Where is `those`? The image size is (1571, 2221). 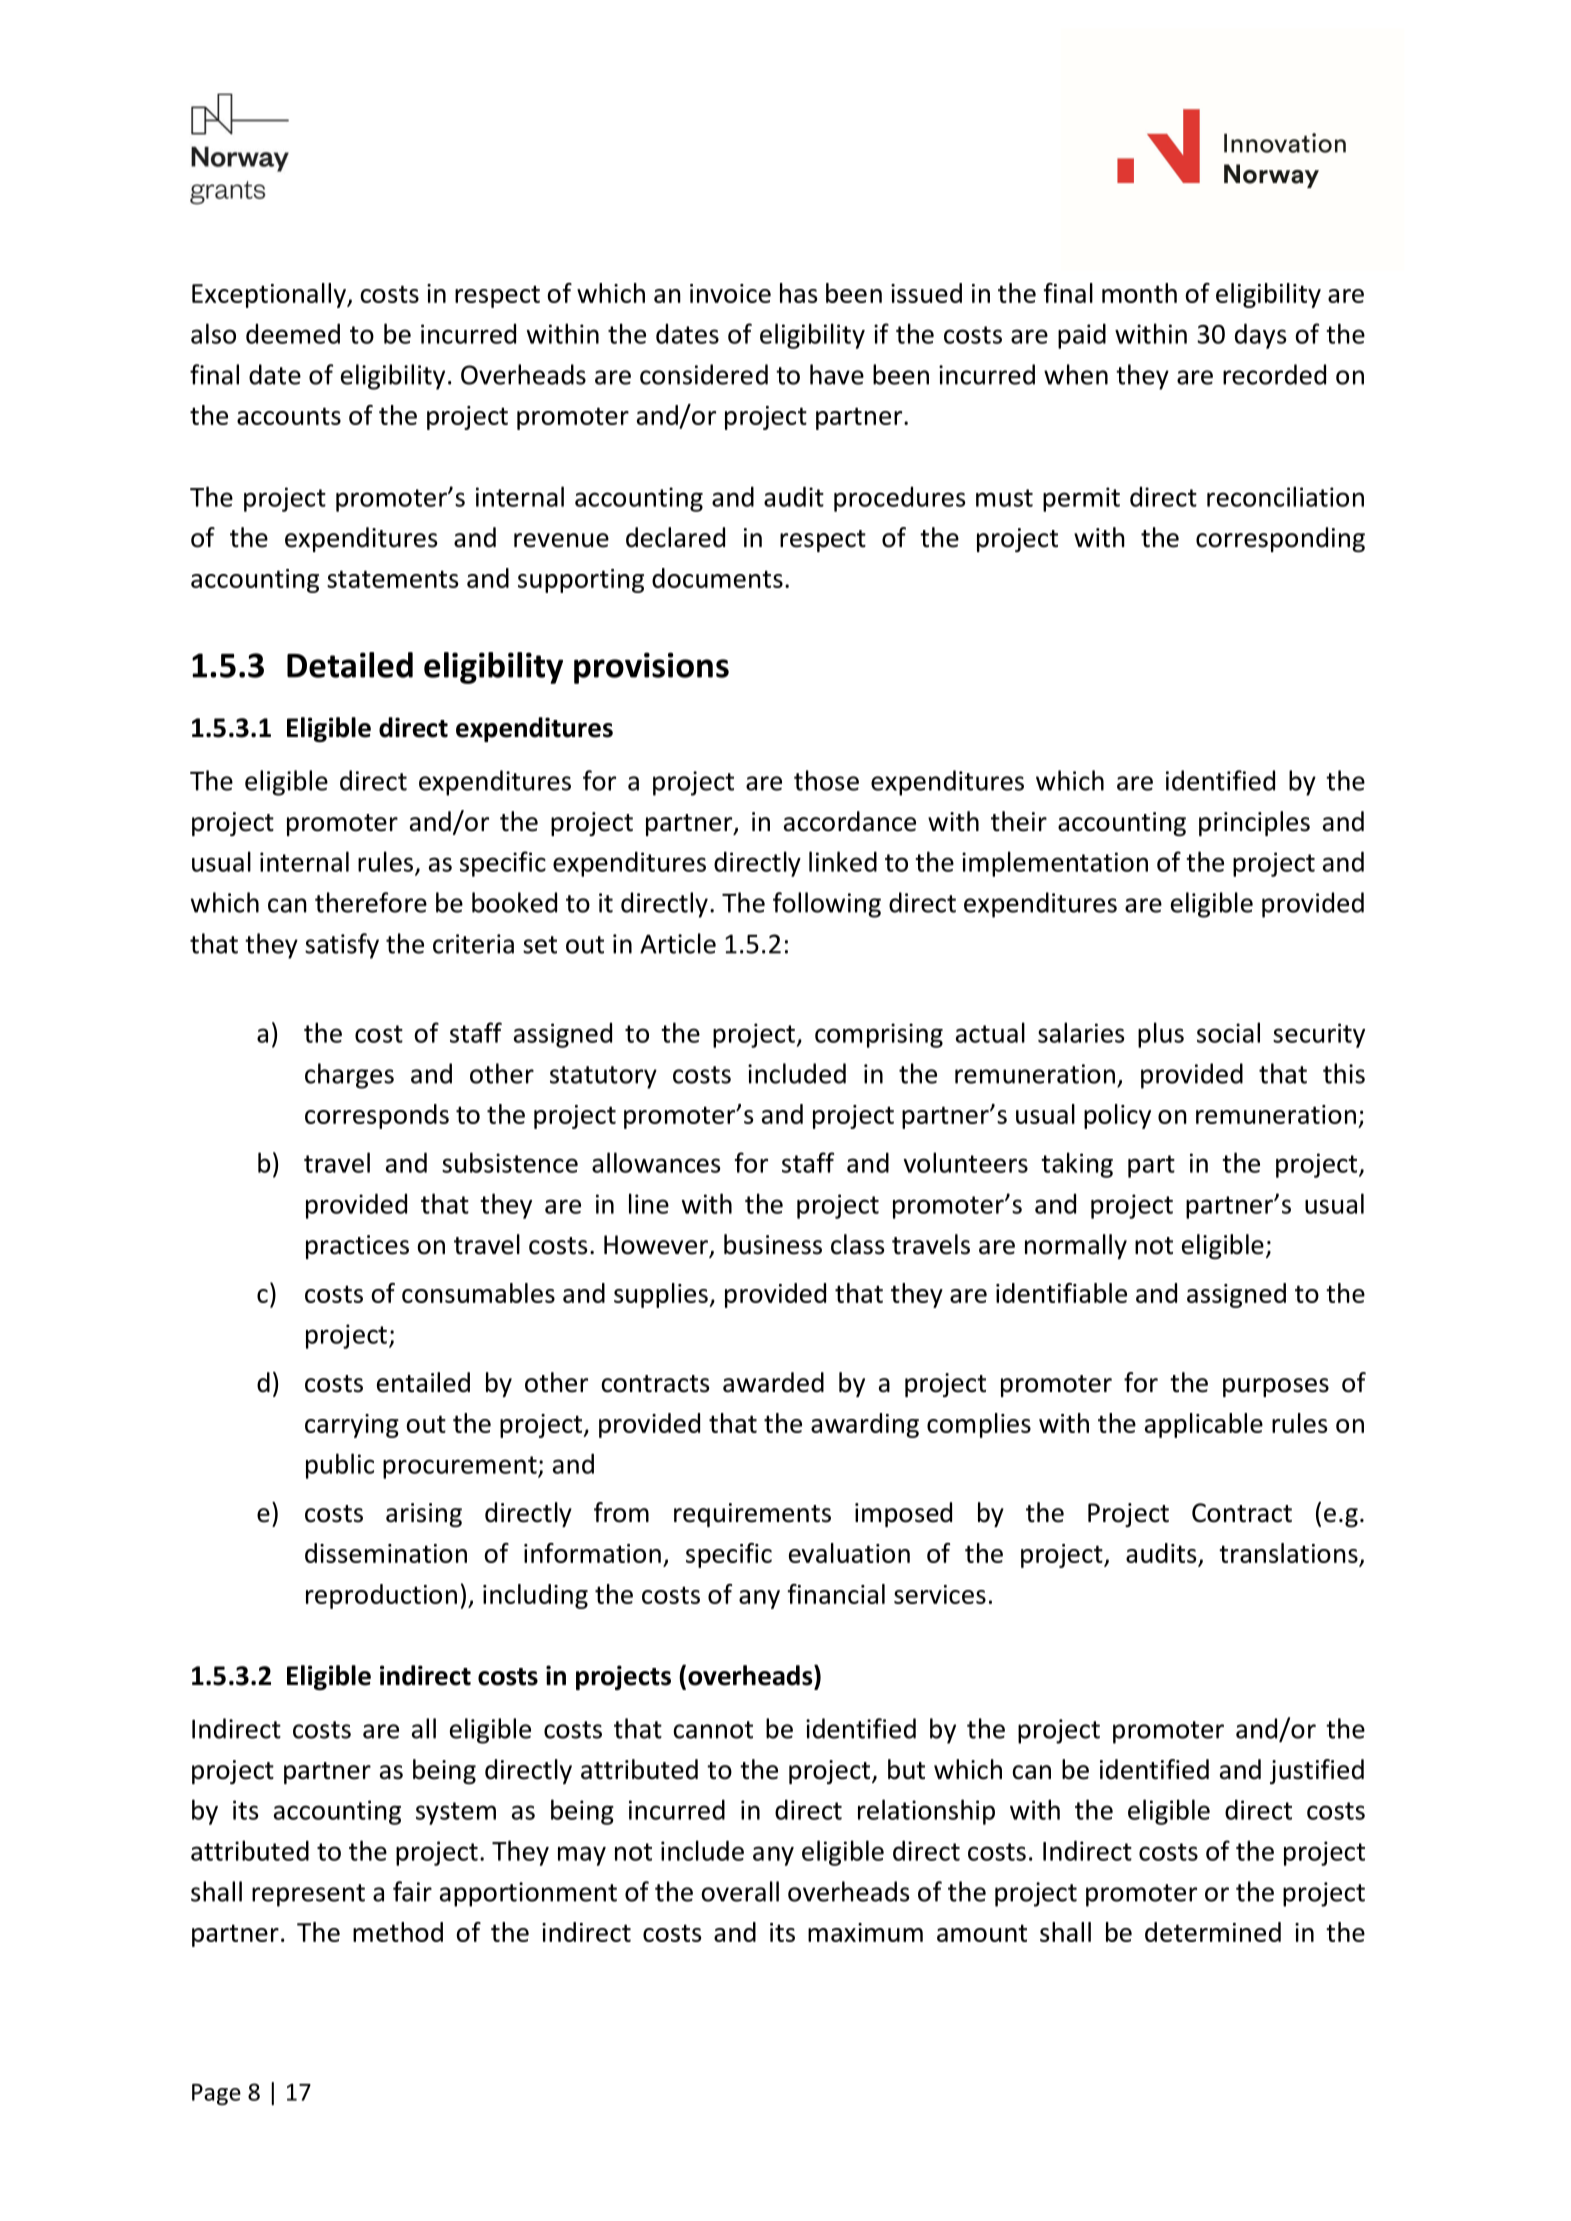
those is located at coordinates (826, 780).
